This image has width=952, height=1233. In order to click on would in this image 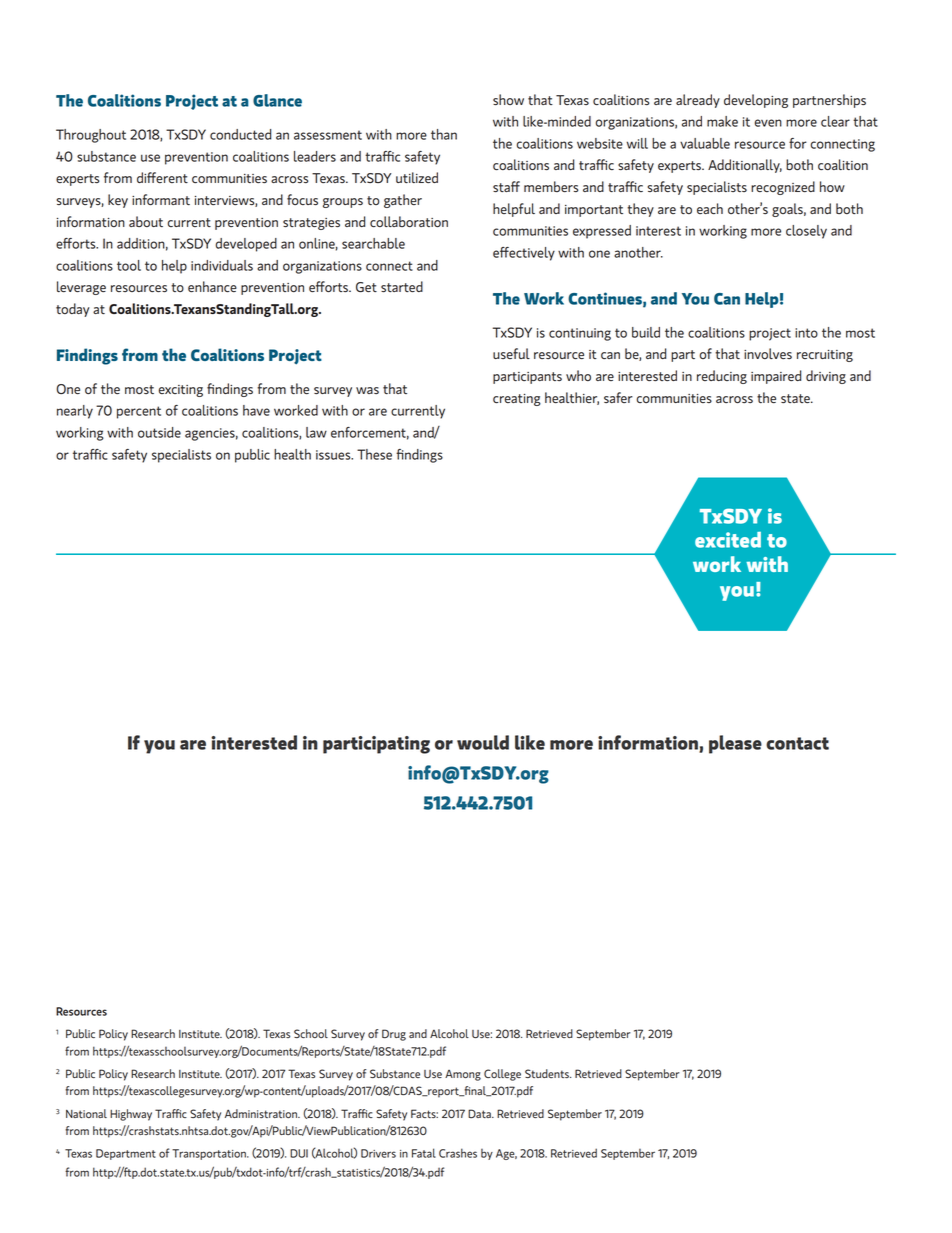, I will do `click(483, 742)`.
